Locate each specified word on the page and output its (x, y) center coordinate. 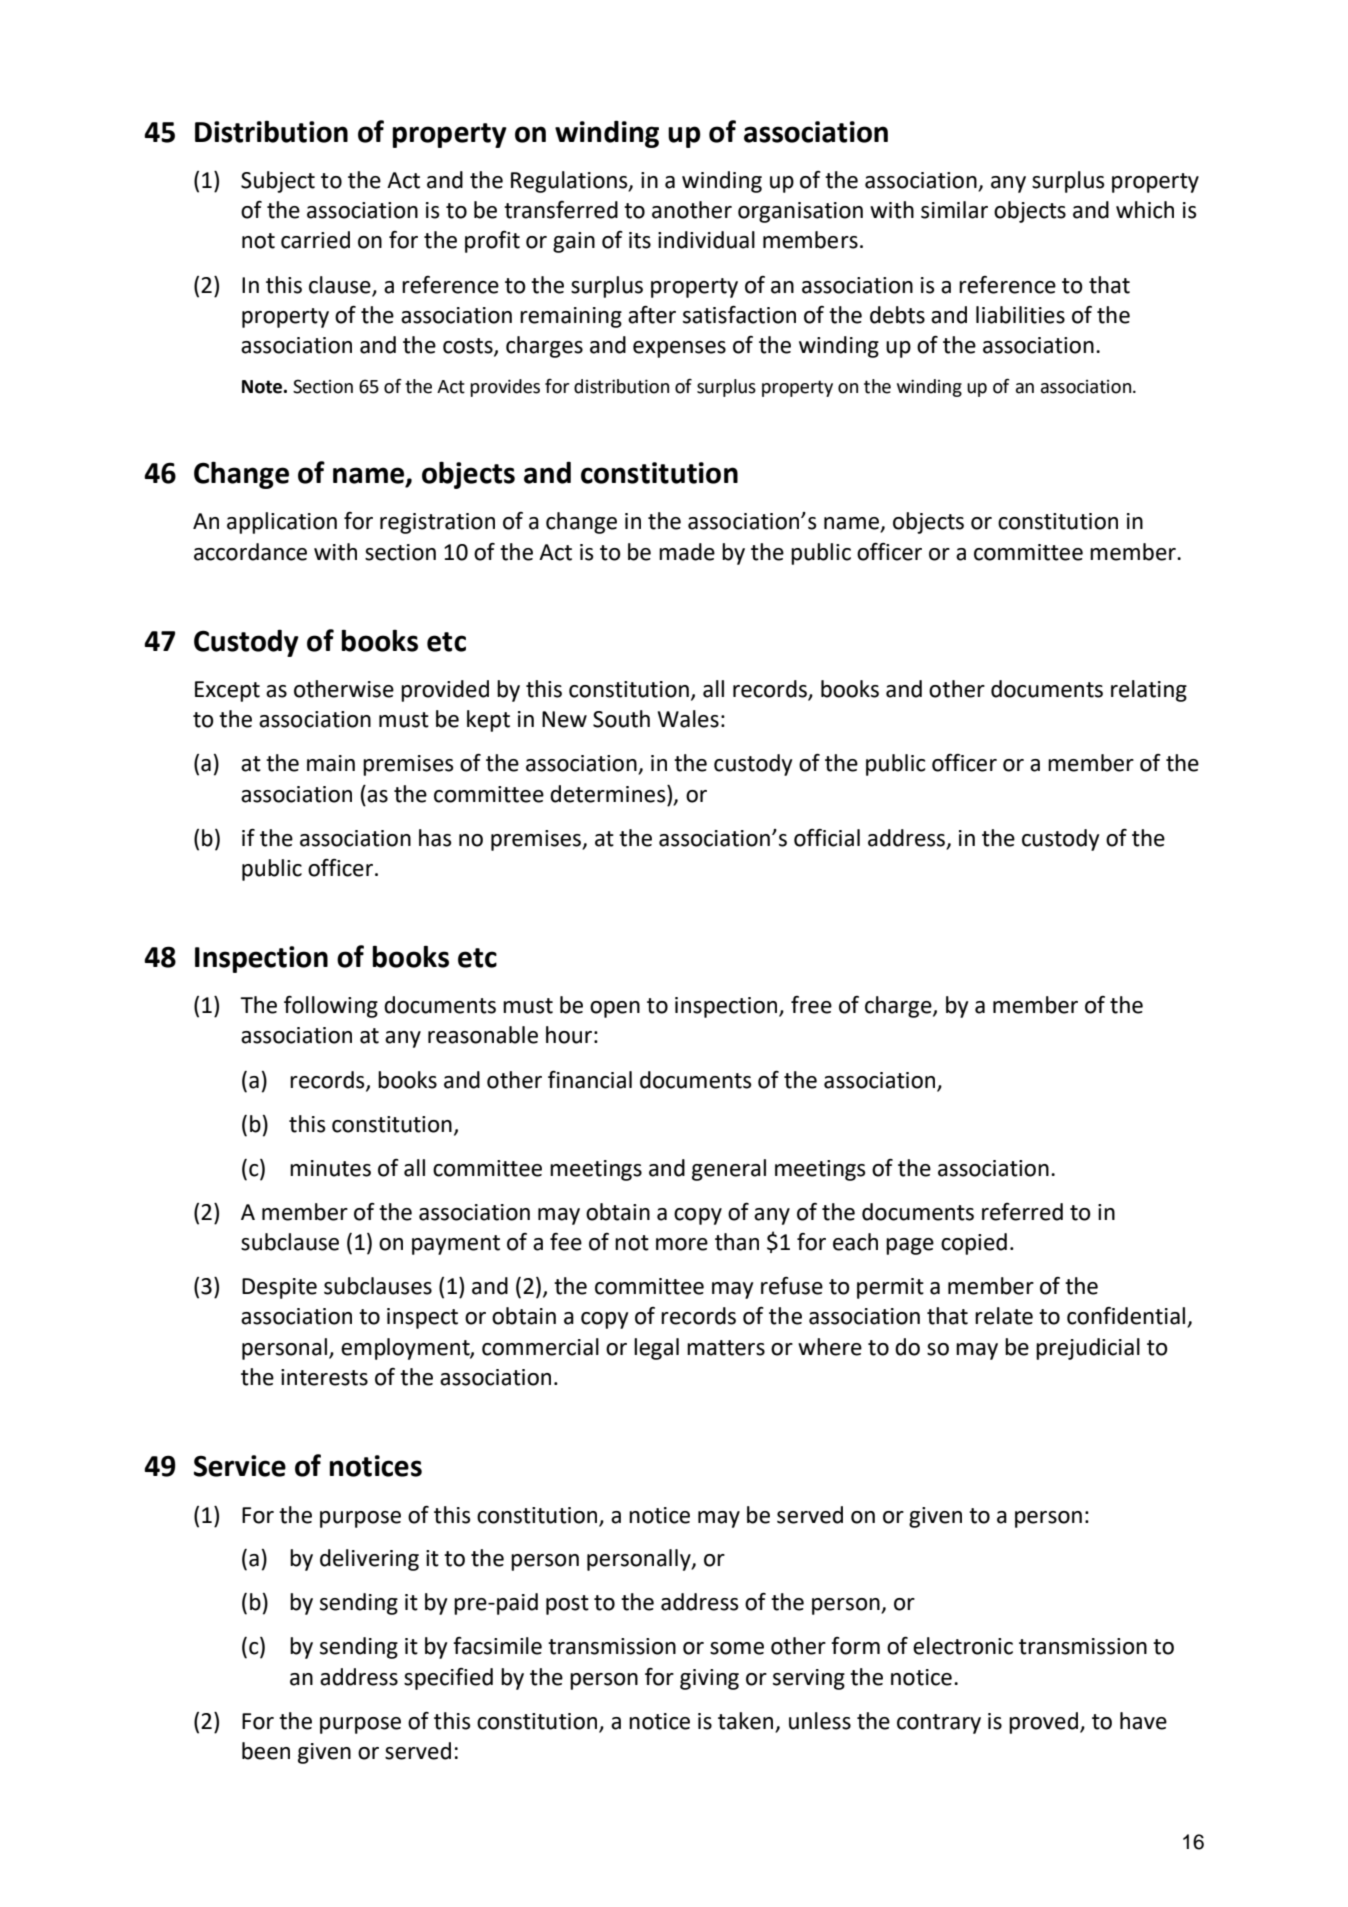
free (811, 1005)
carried (315, 240)
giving (709, 1679)
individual (706, 240)
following (331, 1007)
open (615, 1009)
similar (954, 210)
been (266, 1751)
